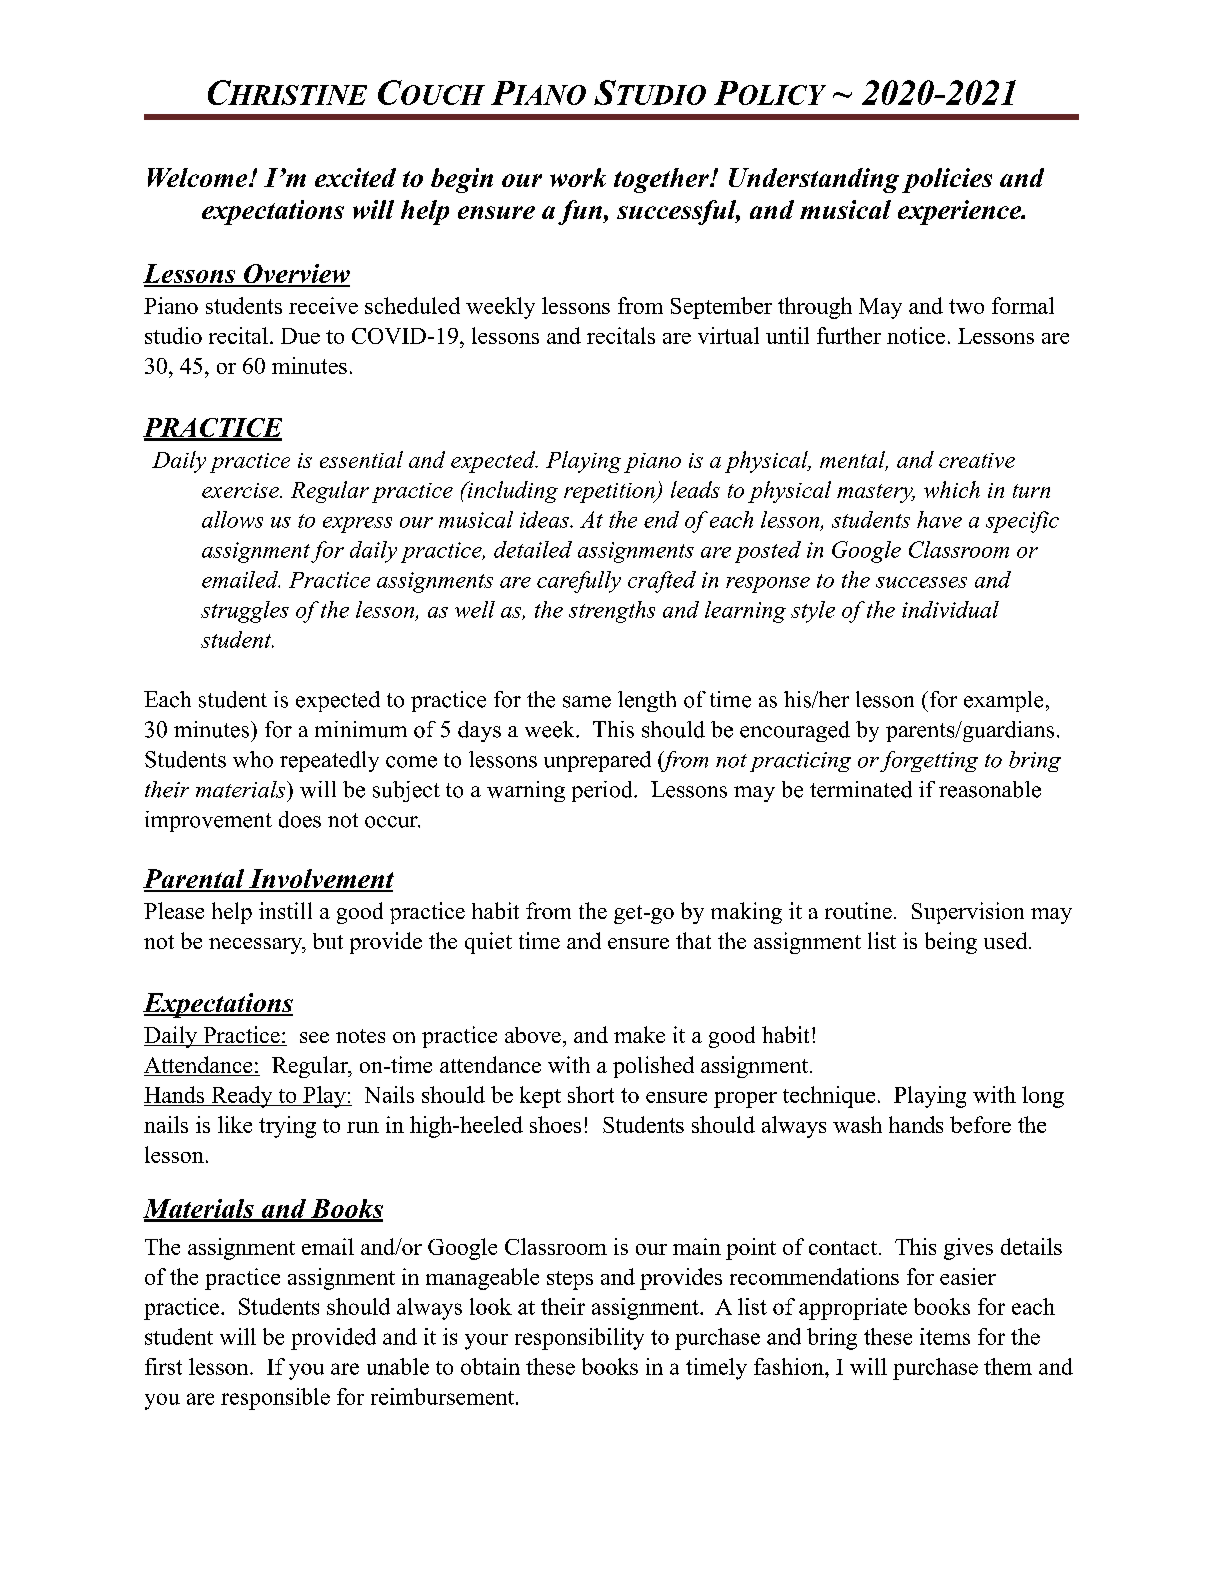 The image size is (1223, 1582). What do you see at coordinates (578, 177) in the screenshot?
I see `work` at bounding box center [578, 177].
